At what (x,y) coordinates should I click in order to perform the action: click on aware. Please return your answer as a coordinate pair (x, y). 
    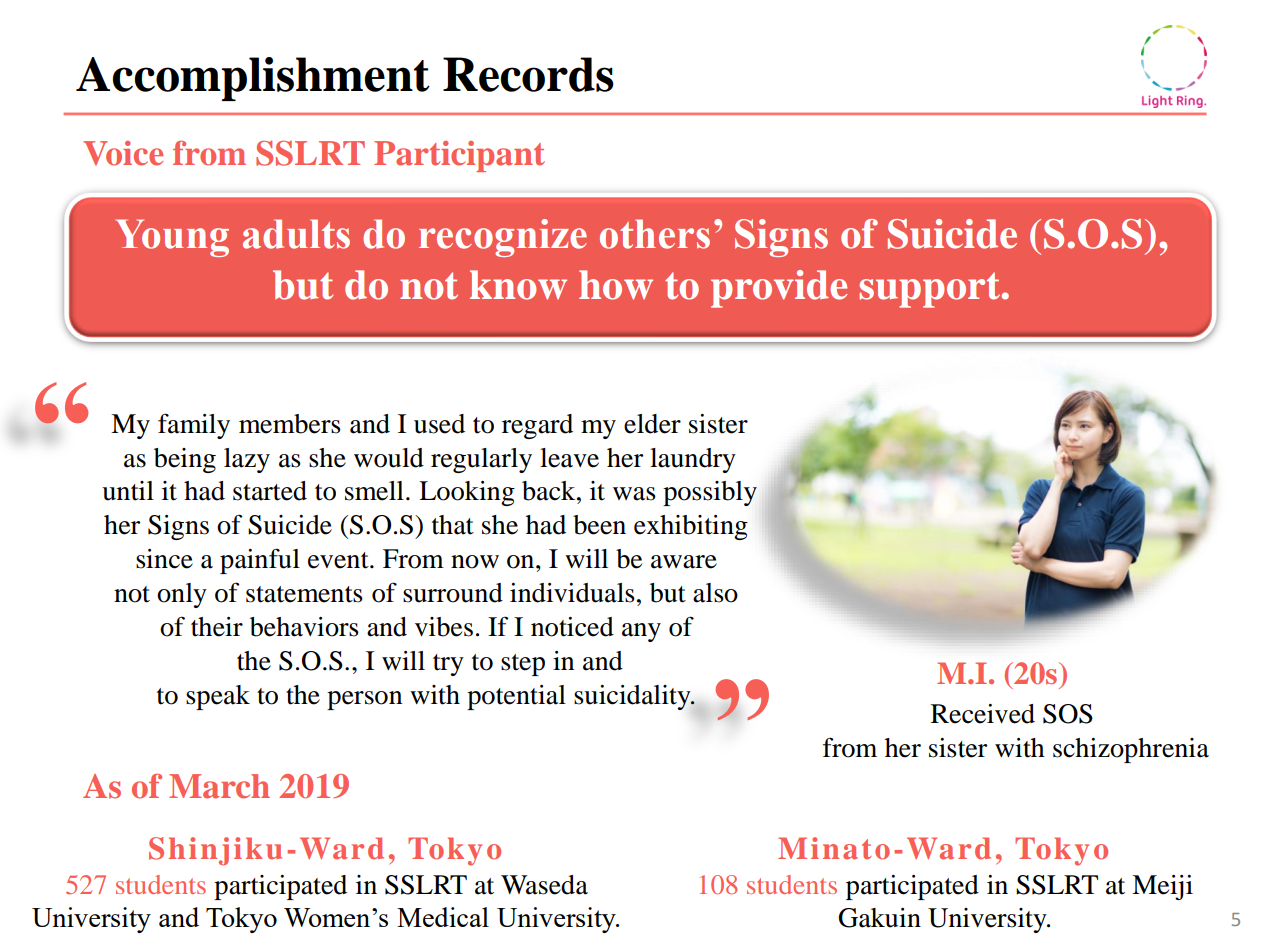
    Looking at the image, I should click on (684, 562).
